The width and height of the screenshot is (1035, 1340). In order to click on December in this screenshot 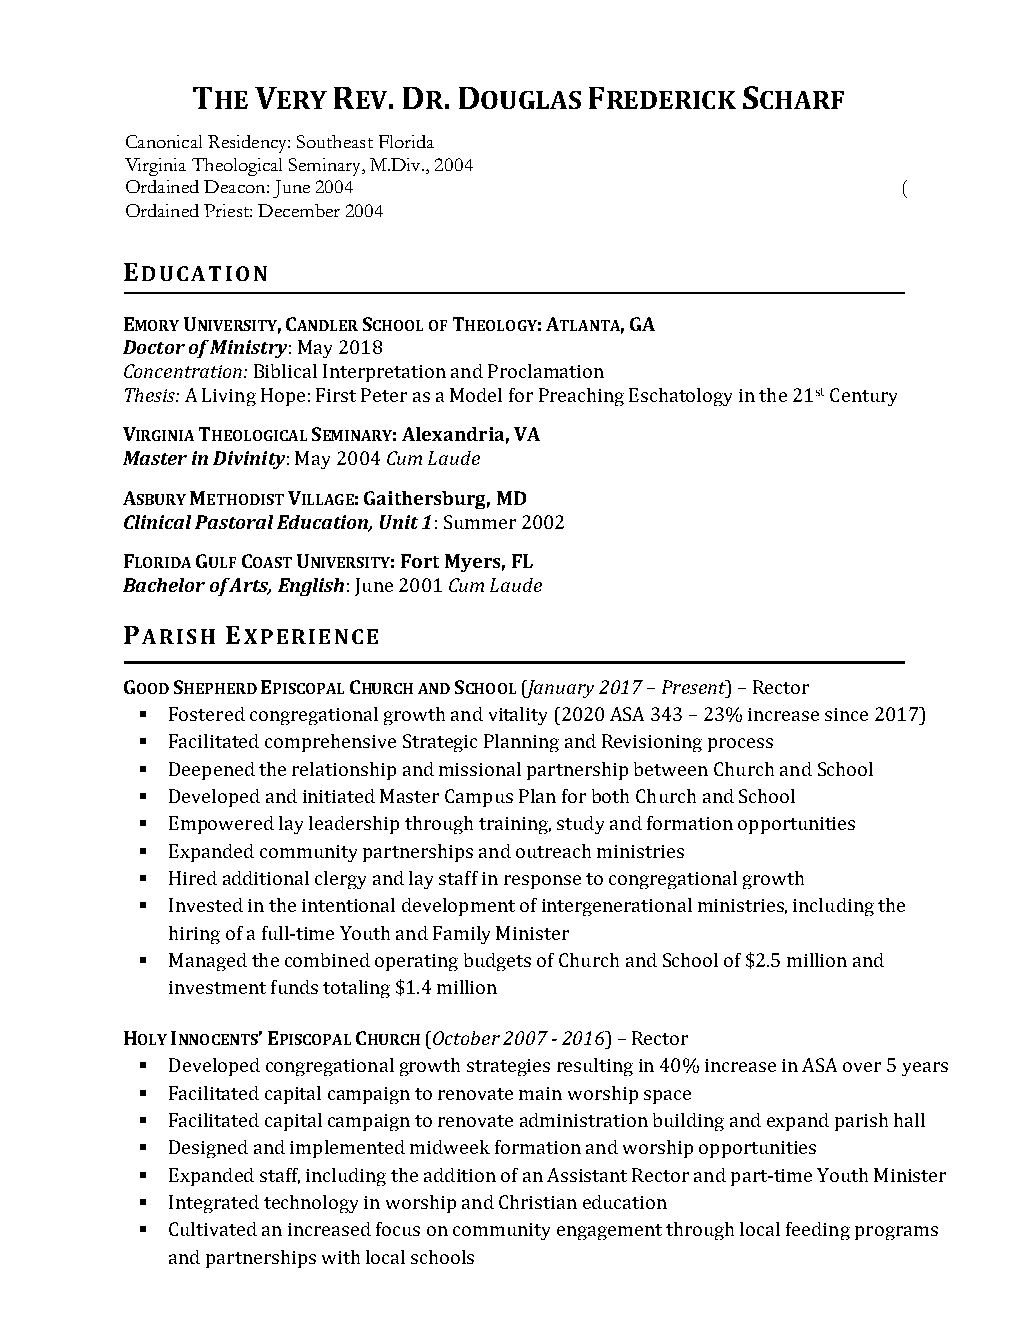, I will do `click(299, 210)`.
